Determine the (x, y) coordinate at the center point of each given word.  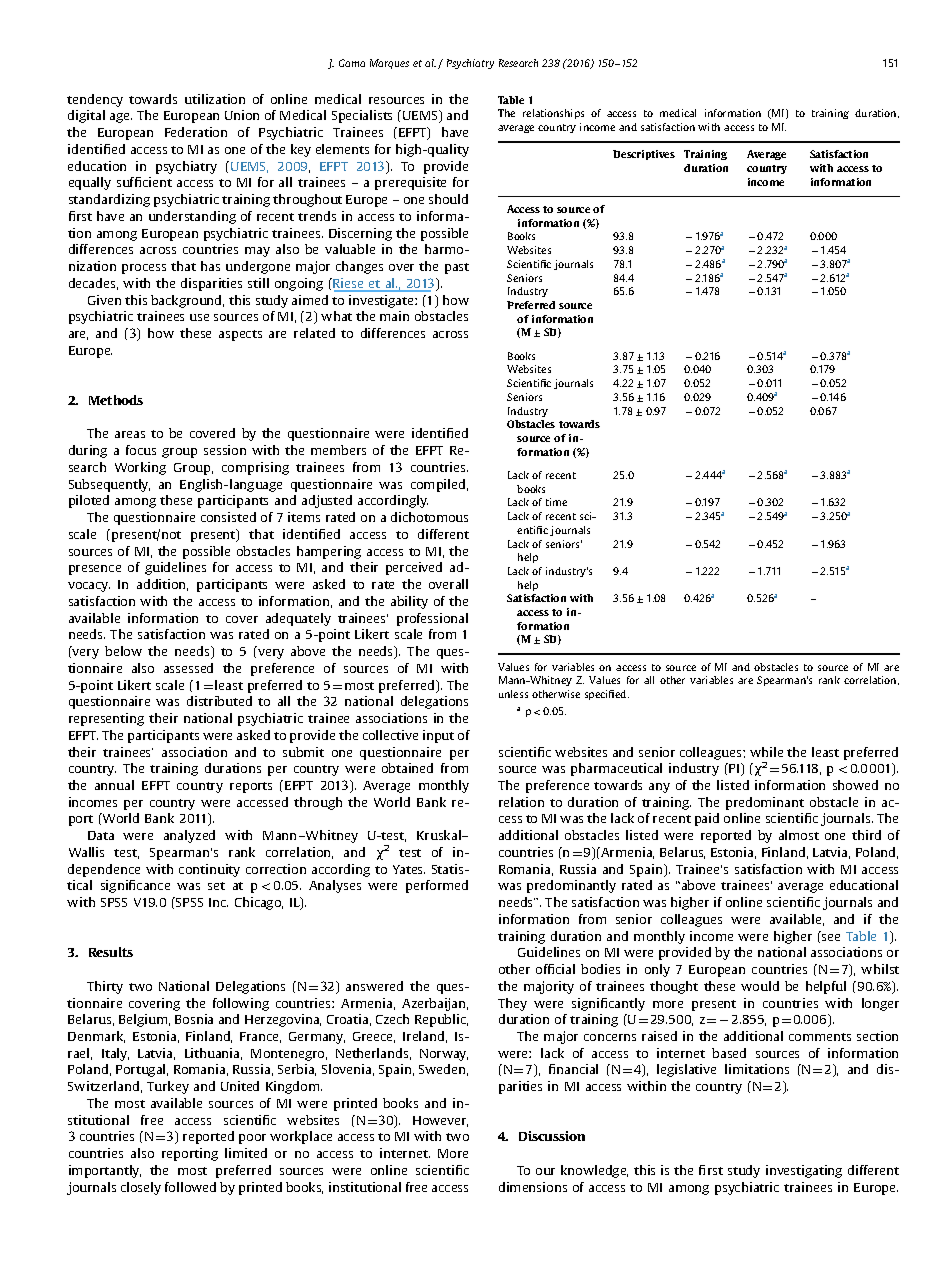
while (766, 752)
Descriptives (644, 155)
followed (190, 1187)
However (440, 1121)
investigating (804, 1171)
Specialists (362, 116)
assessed (188, 668)
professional (432, 619)
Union (242, 115)
